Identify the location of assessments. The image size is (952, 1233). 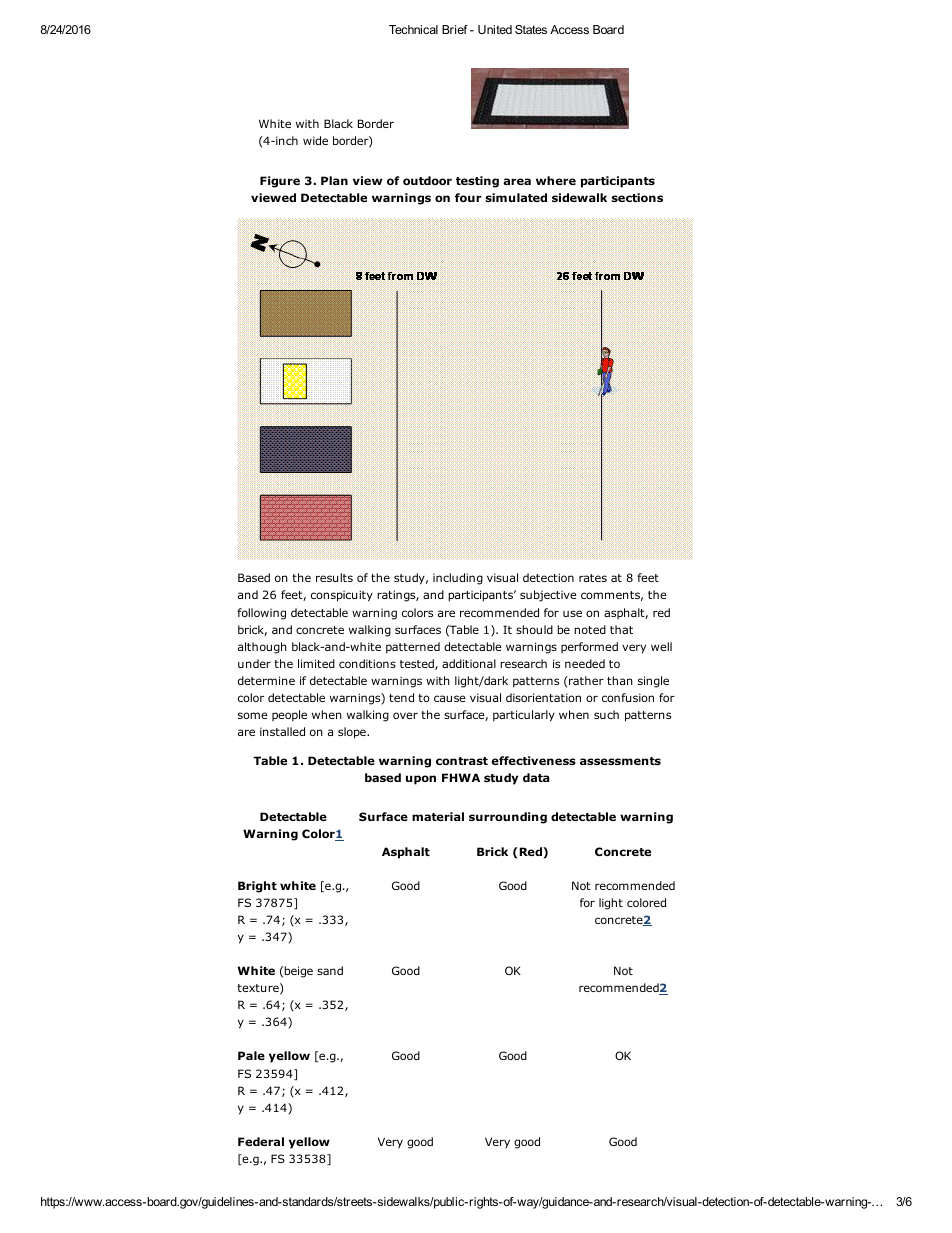
(620, 761).
